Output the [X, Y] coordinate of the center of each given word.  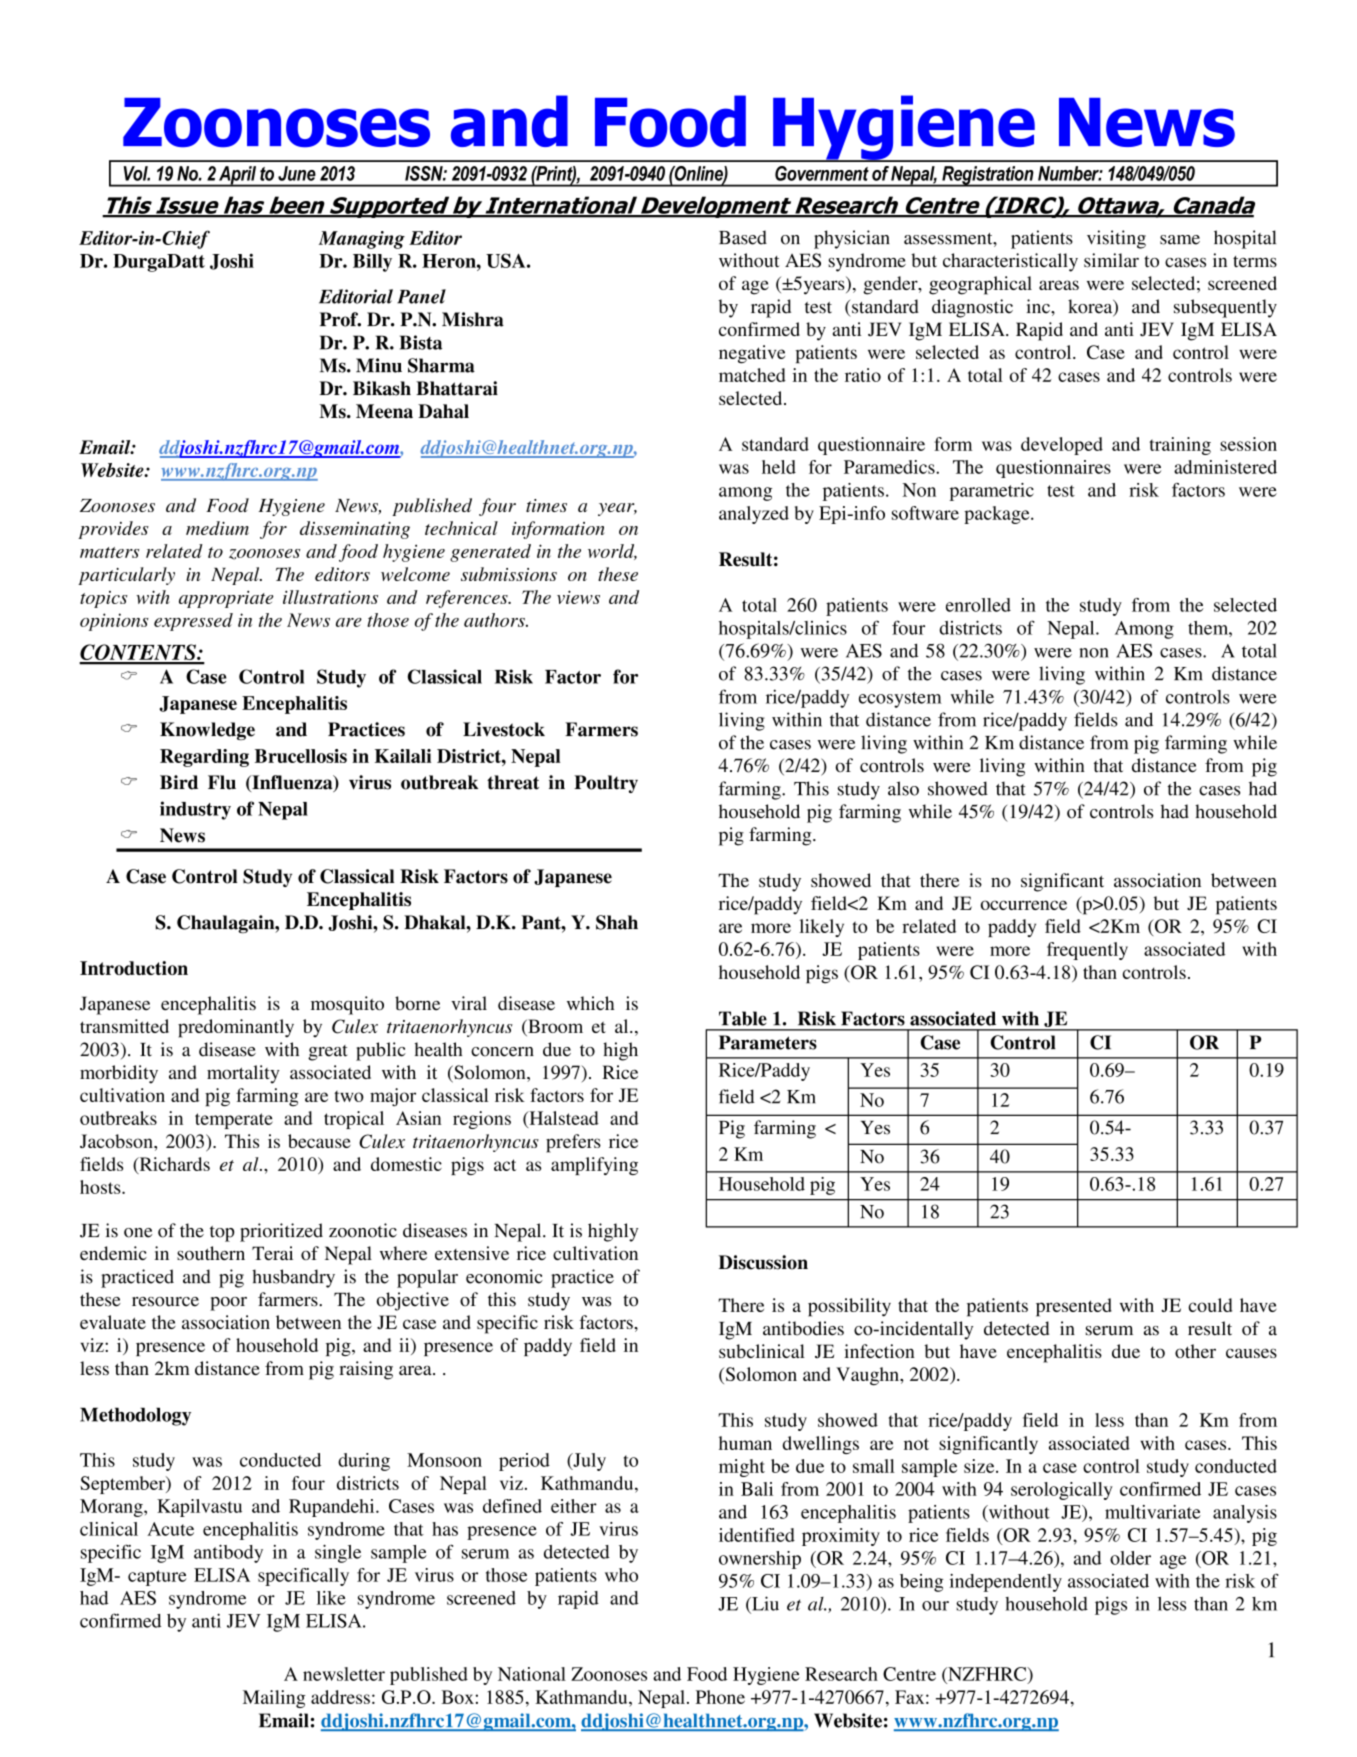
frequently [1087, 951]
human [745, 1443]
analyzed [754, 515]
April [237, 176]
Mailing [274, 1699]
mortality [243, 1074]
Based [743, 237]
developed [1062, 446]
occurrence [1024, 905]
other [1195, 1351]
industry [195, 810]
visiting [1116, 239]
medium [217, 528]
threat [513, 782]
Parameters [768, 1042]
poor [228, 1304]
